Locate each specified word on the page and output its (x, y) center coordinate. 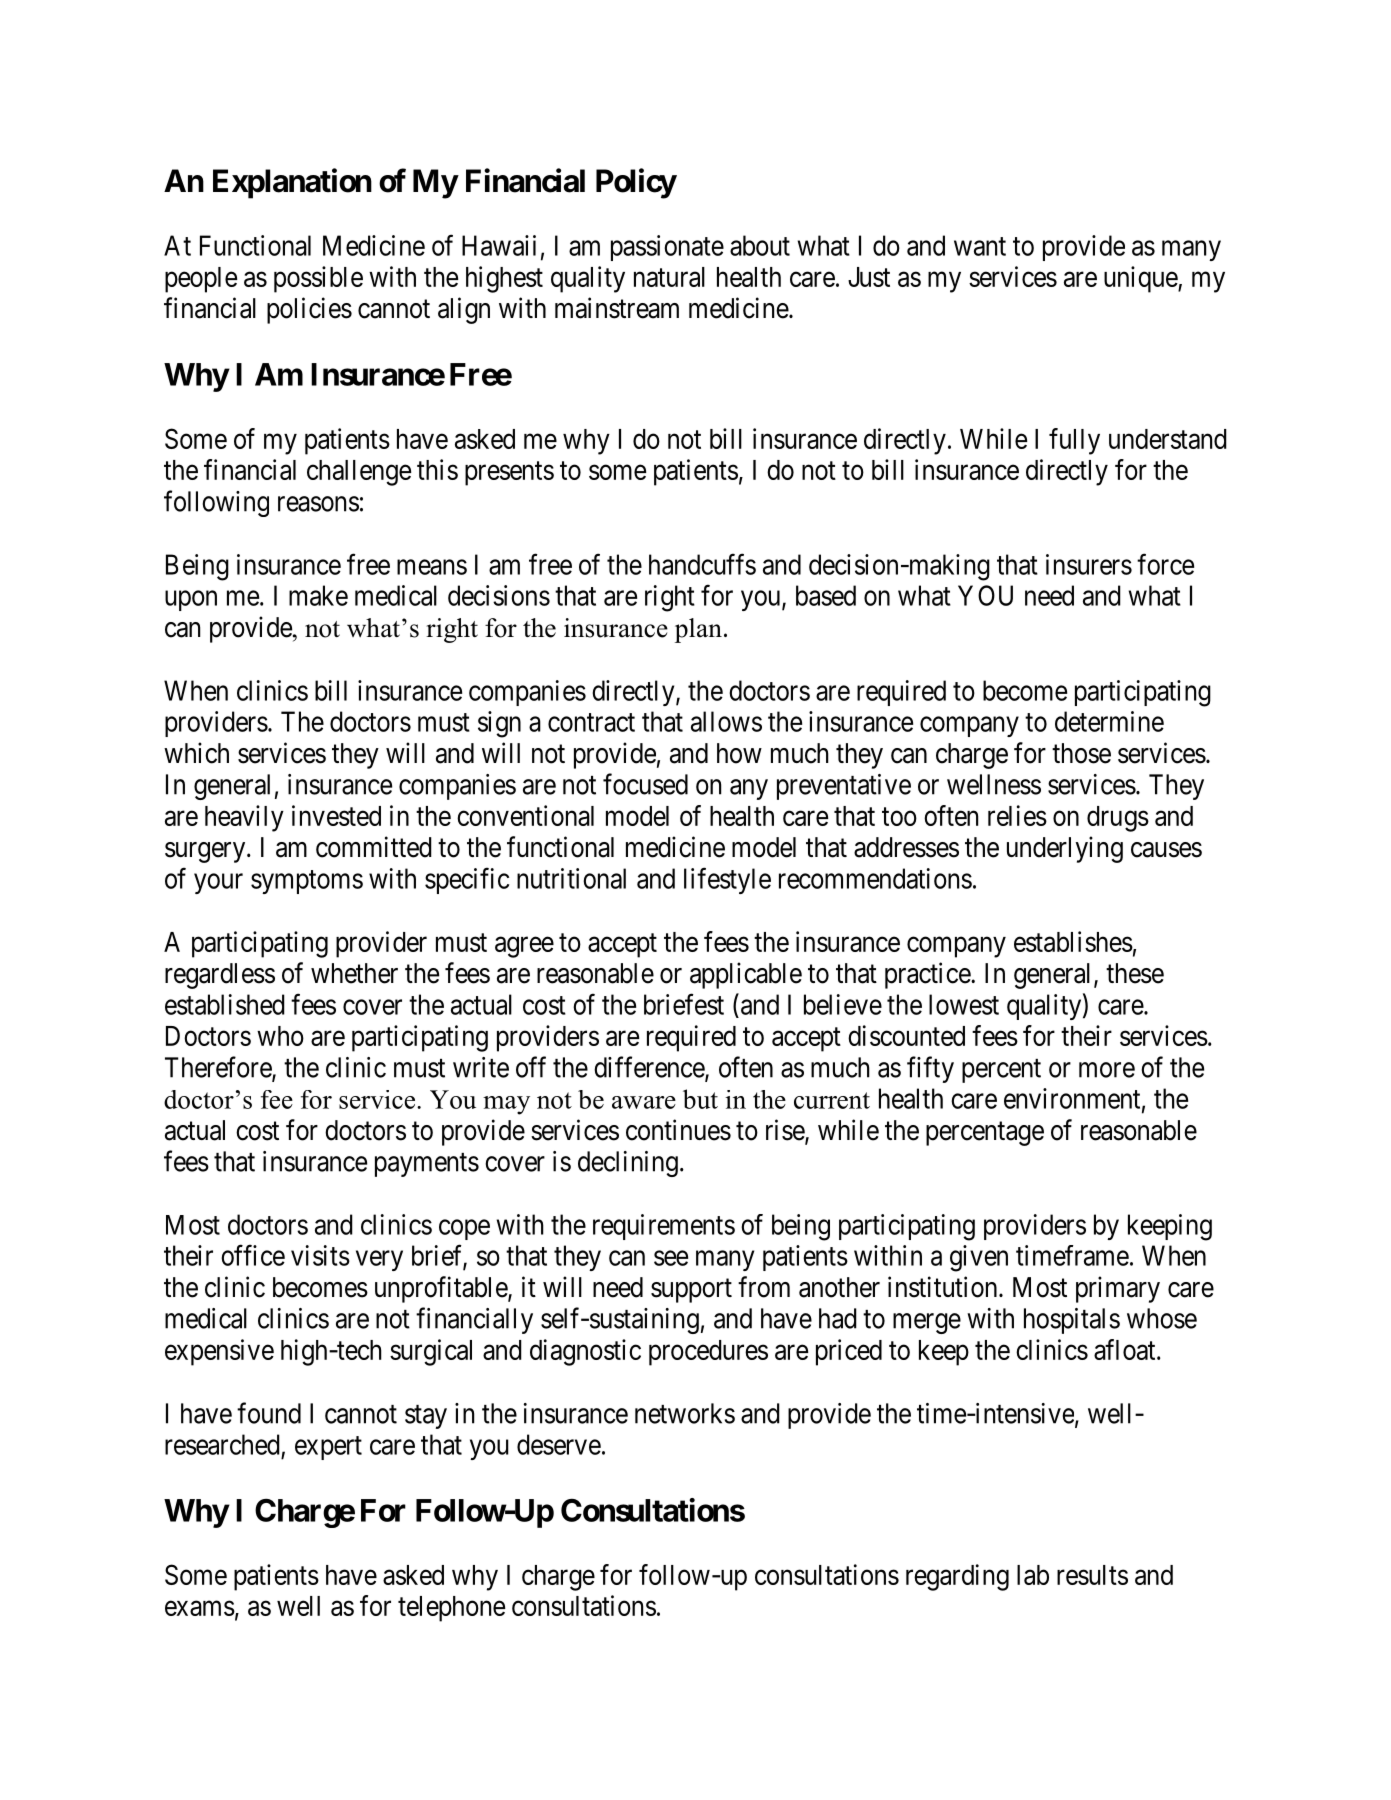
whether (354, 973)
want (980, 246)
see (671, 1258)
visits (320, 1255)
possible (318, 279)
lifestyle (727, 880)
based (826, 595)
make (318, 595)
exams (200, 1608)
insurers (1089, 564)
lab (1033, 1575)
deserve (559, 1444)
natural (669, 277)
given (979, 1258)
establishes (1073, 941)
